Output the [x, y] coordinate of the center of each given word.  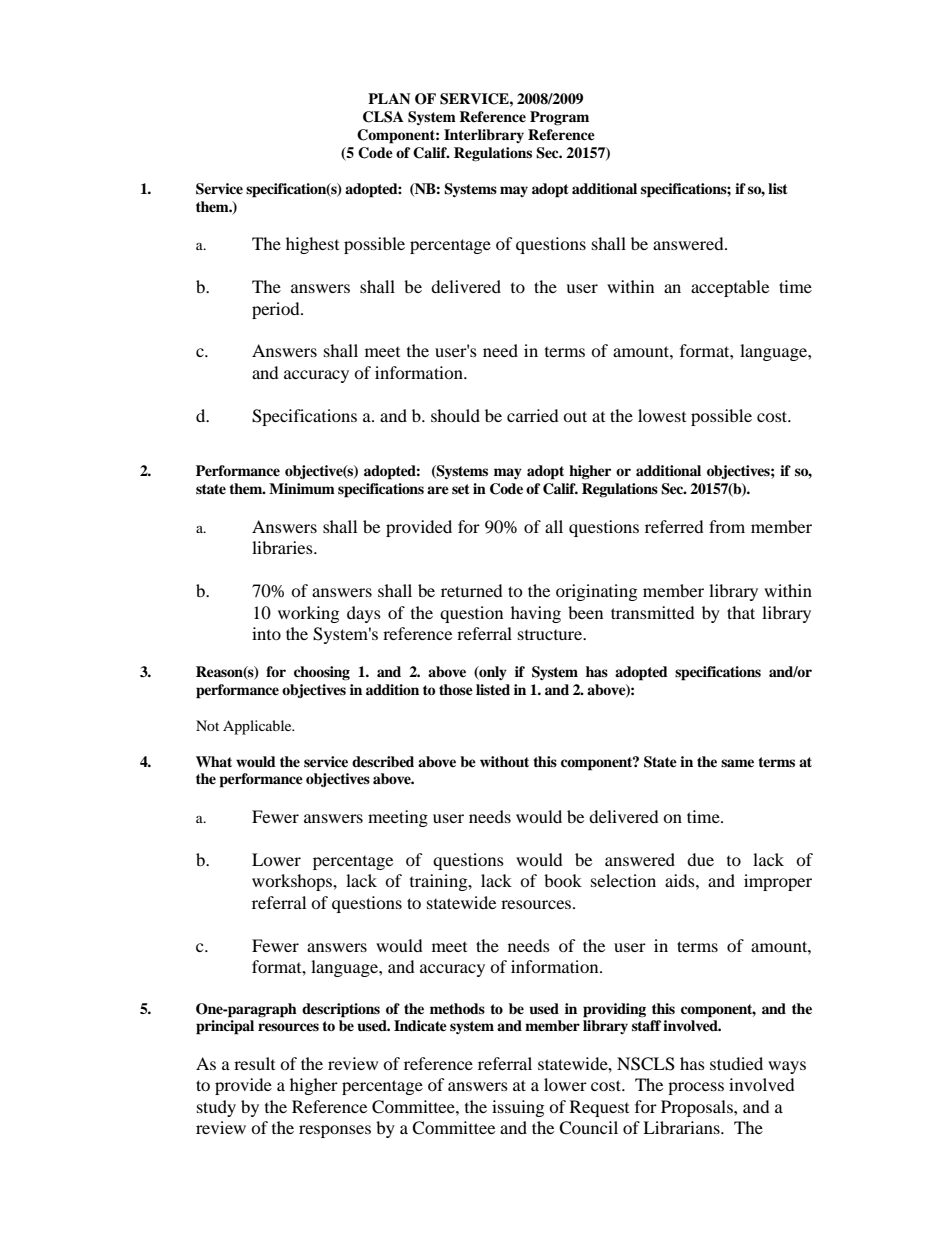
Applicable [258, 727]
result [254, 1063]
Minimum [302, 489]
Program [559, 118]
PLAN [389, 98]
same [737, 763]
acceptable [730, 288]
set [461, 489]
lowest [662, 415]
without [504, 761]
